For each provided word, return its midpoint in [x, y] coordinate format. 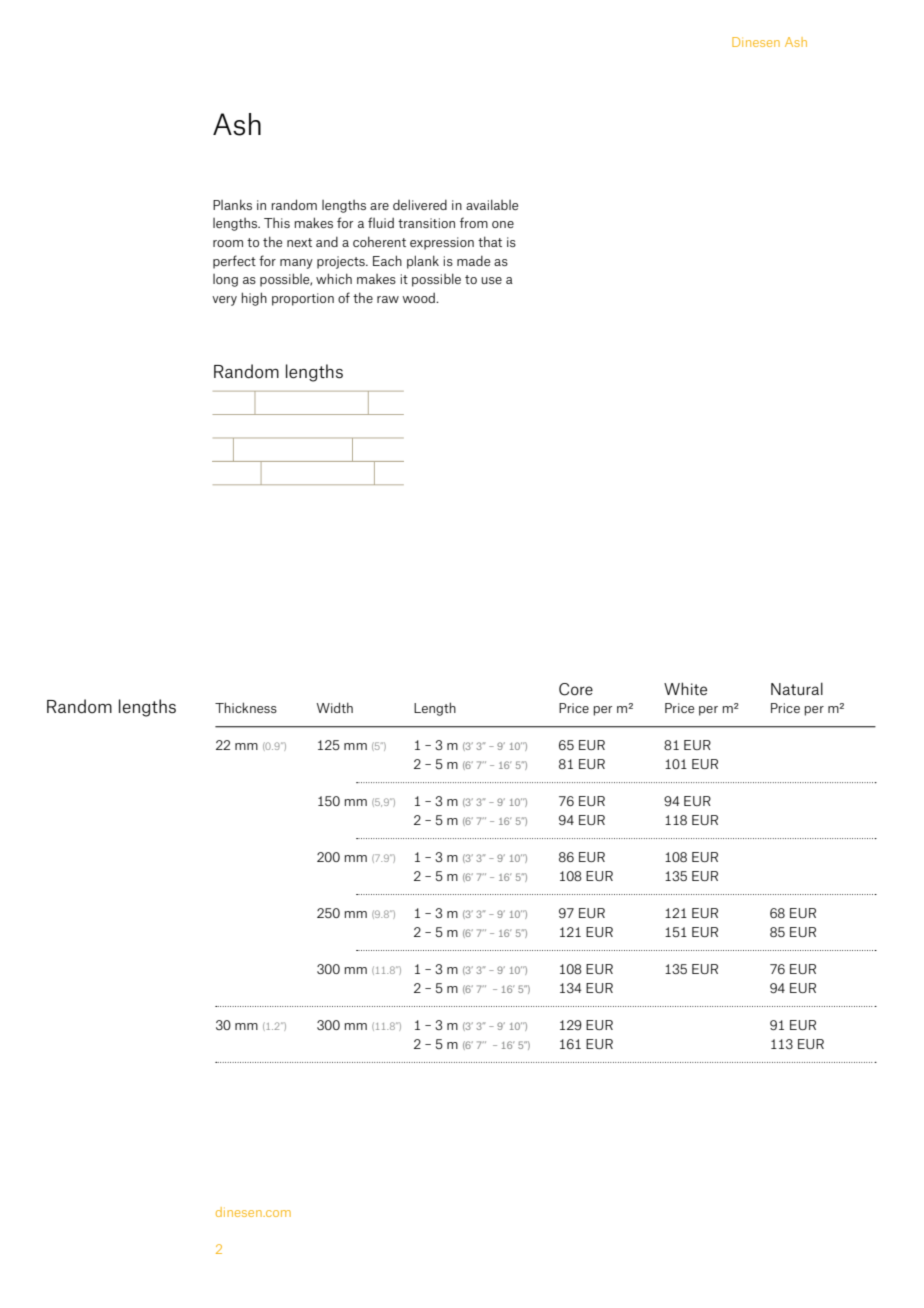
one [503, 224]
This [277, 223]
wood [419, 298]
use [491, 280]
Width [334, 707]
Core [576, 689]
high [254, 299]
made [473, 260]
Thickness [246, 707]
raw [388, 299]
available [492, 204]
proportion [303, 299]
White [685, 688]
